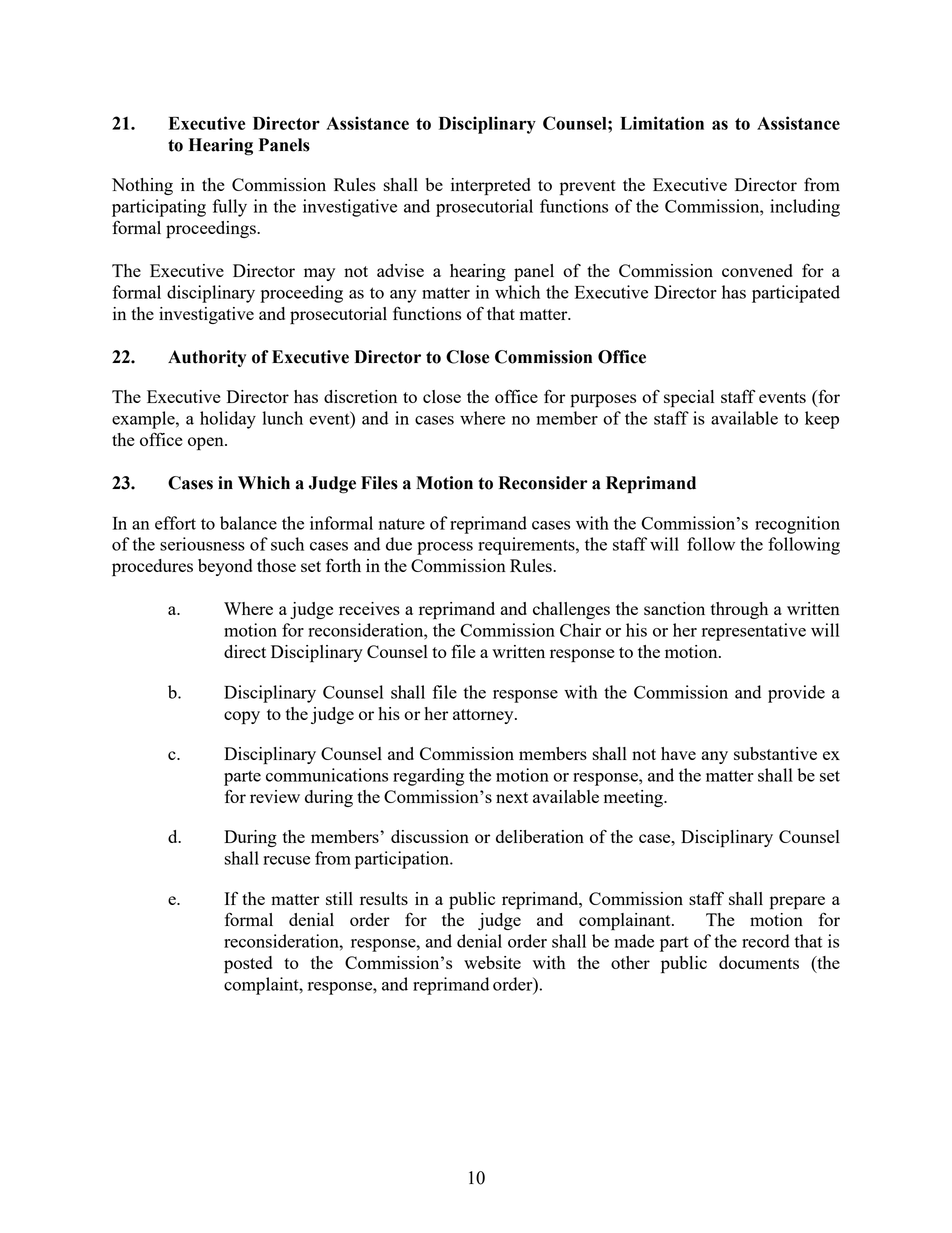  I want to click on posted, so click(248, 965).
